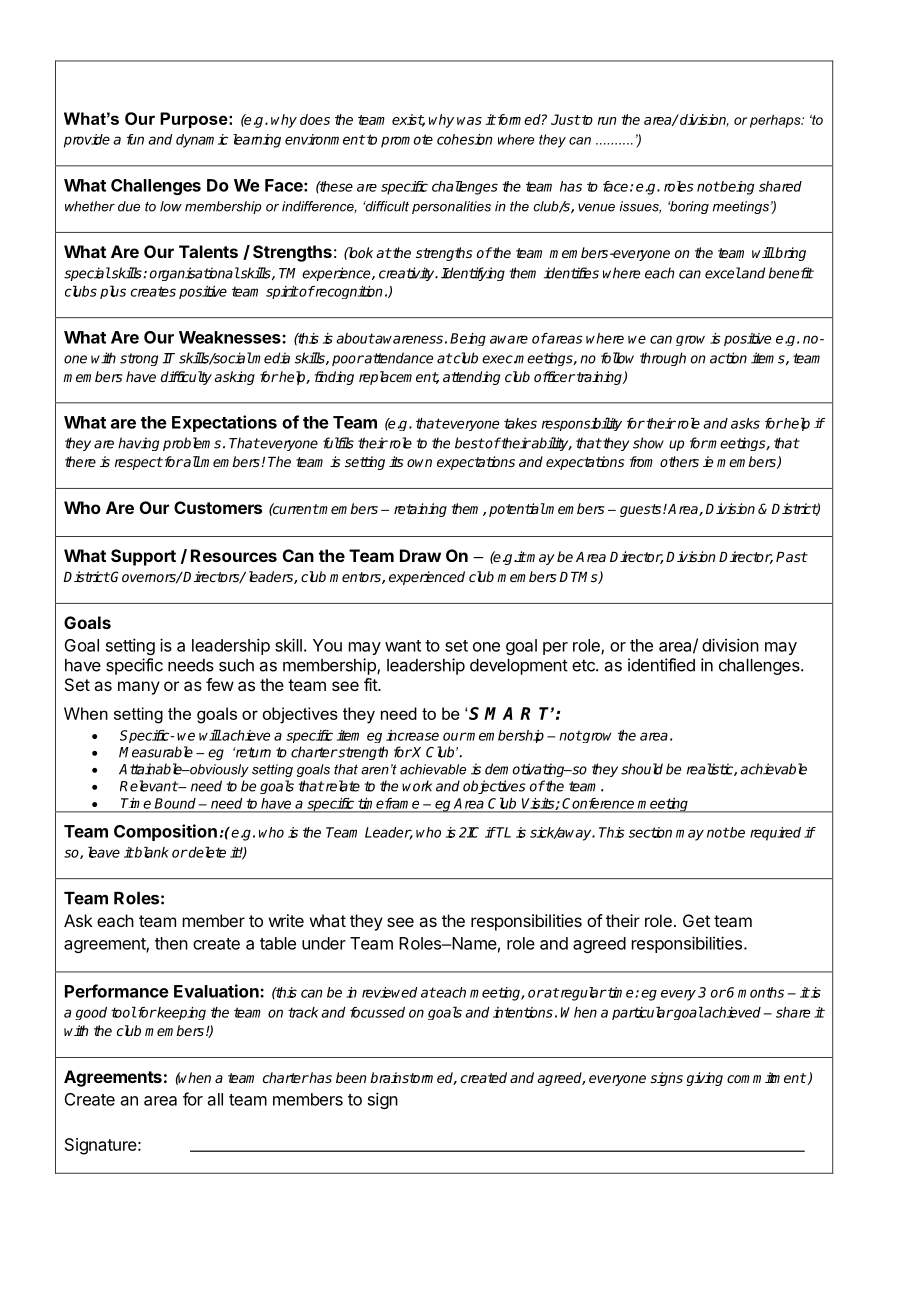 This page has height=1308, width=924. Describe the element at coordinates (650, 832) in the page. I see `section` at that location.
